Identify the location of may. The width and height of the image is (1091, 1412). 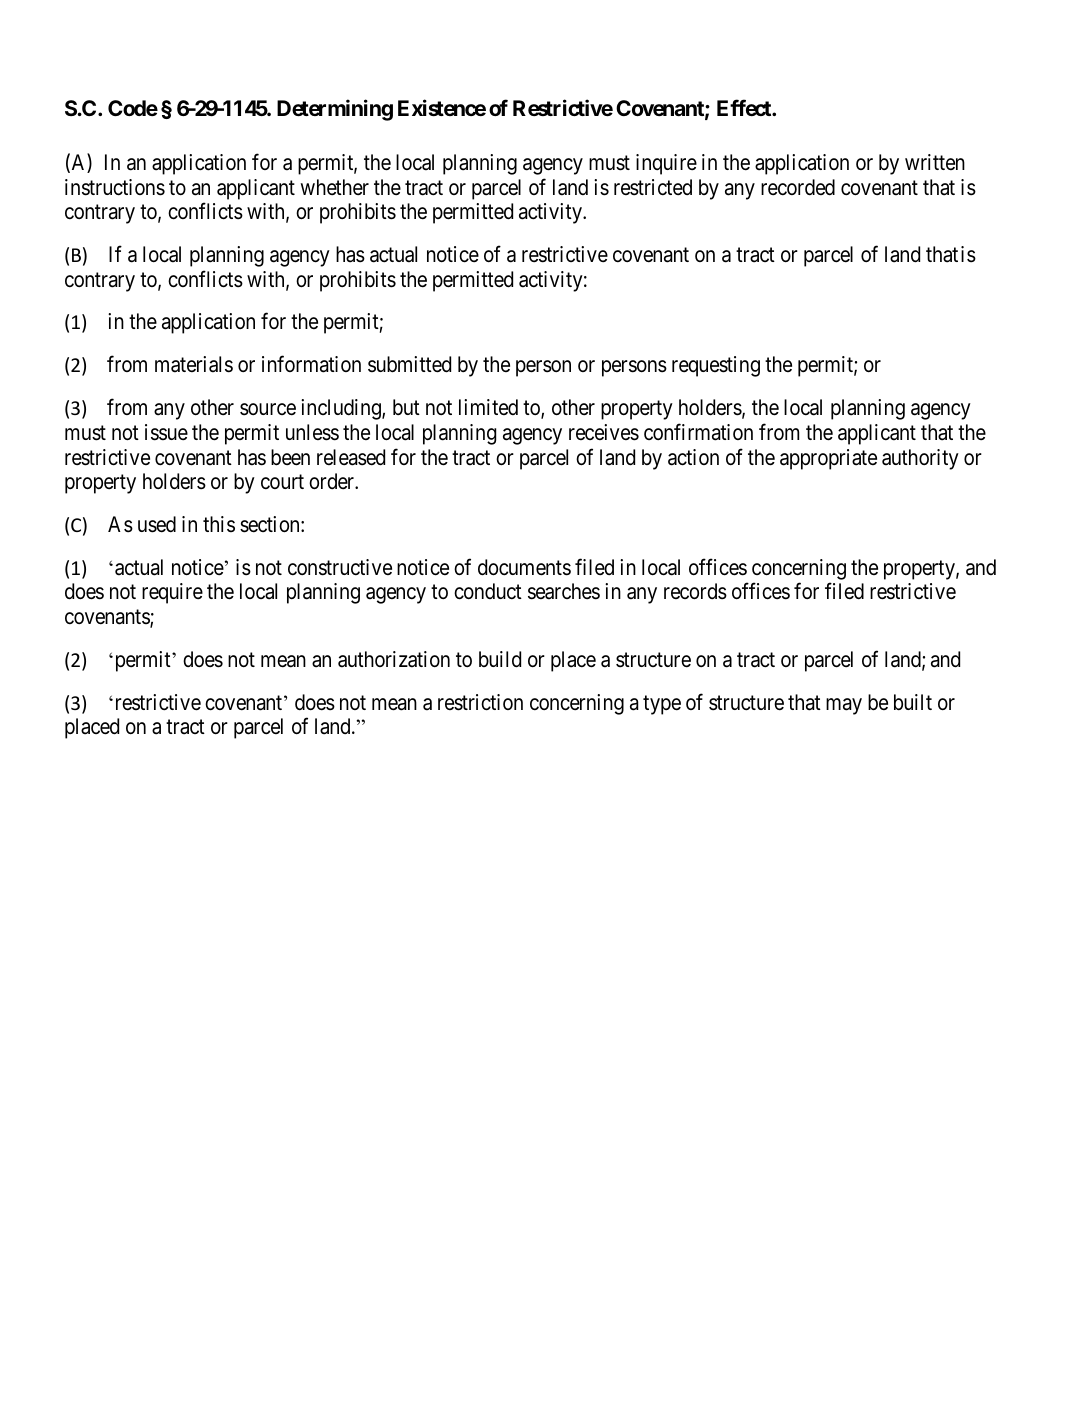
(844, 706).
